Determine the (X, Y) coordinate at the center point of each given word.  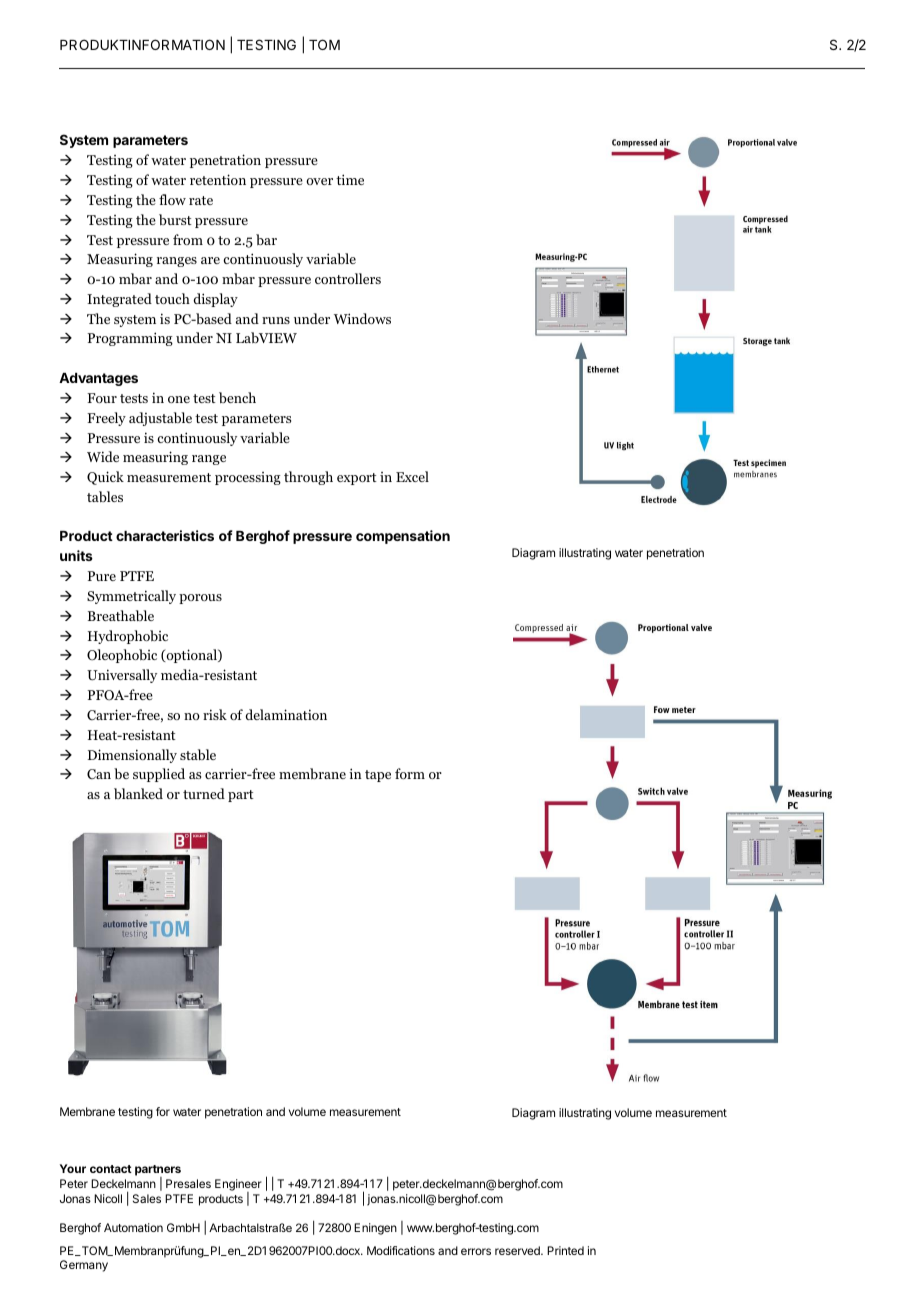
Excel (412, 476)
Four (102, 398)
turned (204, 793)
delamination (286, 714)
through (308, 478)
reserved (518, 1250)
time (350, 179)
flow (172, 199)
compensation (403, 537)
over (319, 181)
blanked (138, 793)
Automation (133, 1227)
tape (378, 776)
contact (111, 1169)
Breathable (121, 615)
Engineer (238, 1186)
